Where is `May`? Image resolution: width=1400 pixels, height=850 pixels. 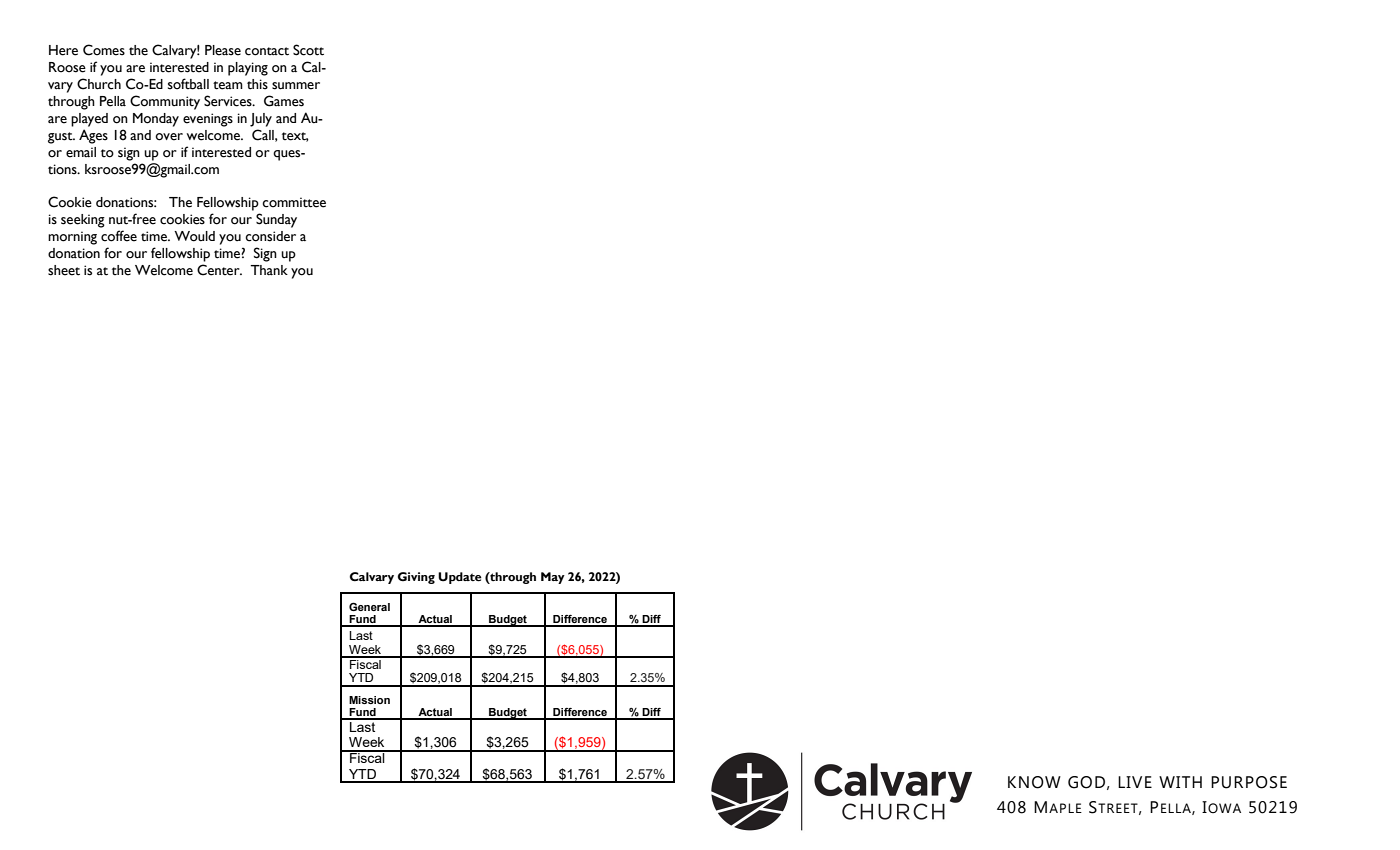 May is located at coordinates (553, 578).
